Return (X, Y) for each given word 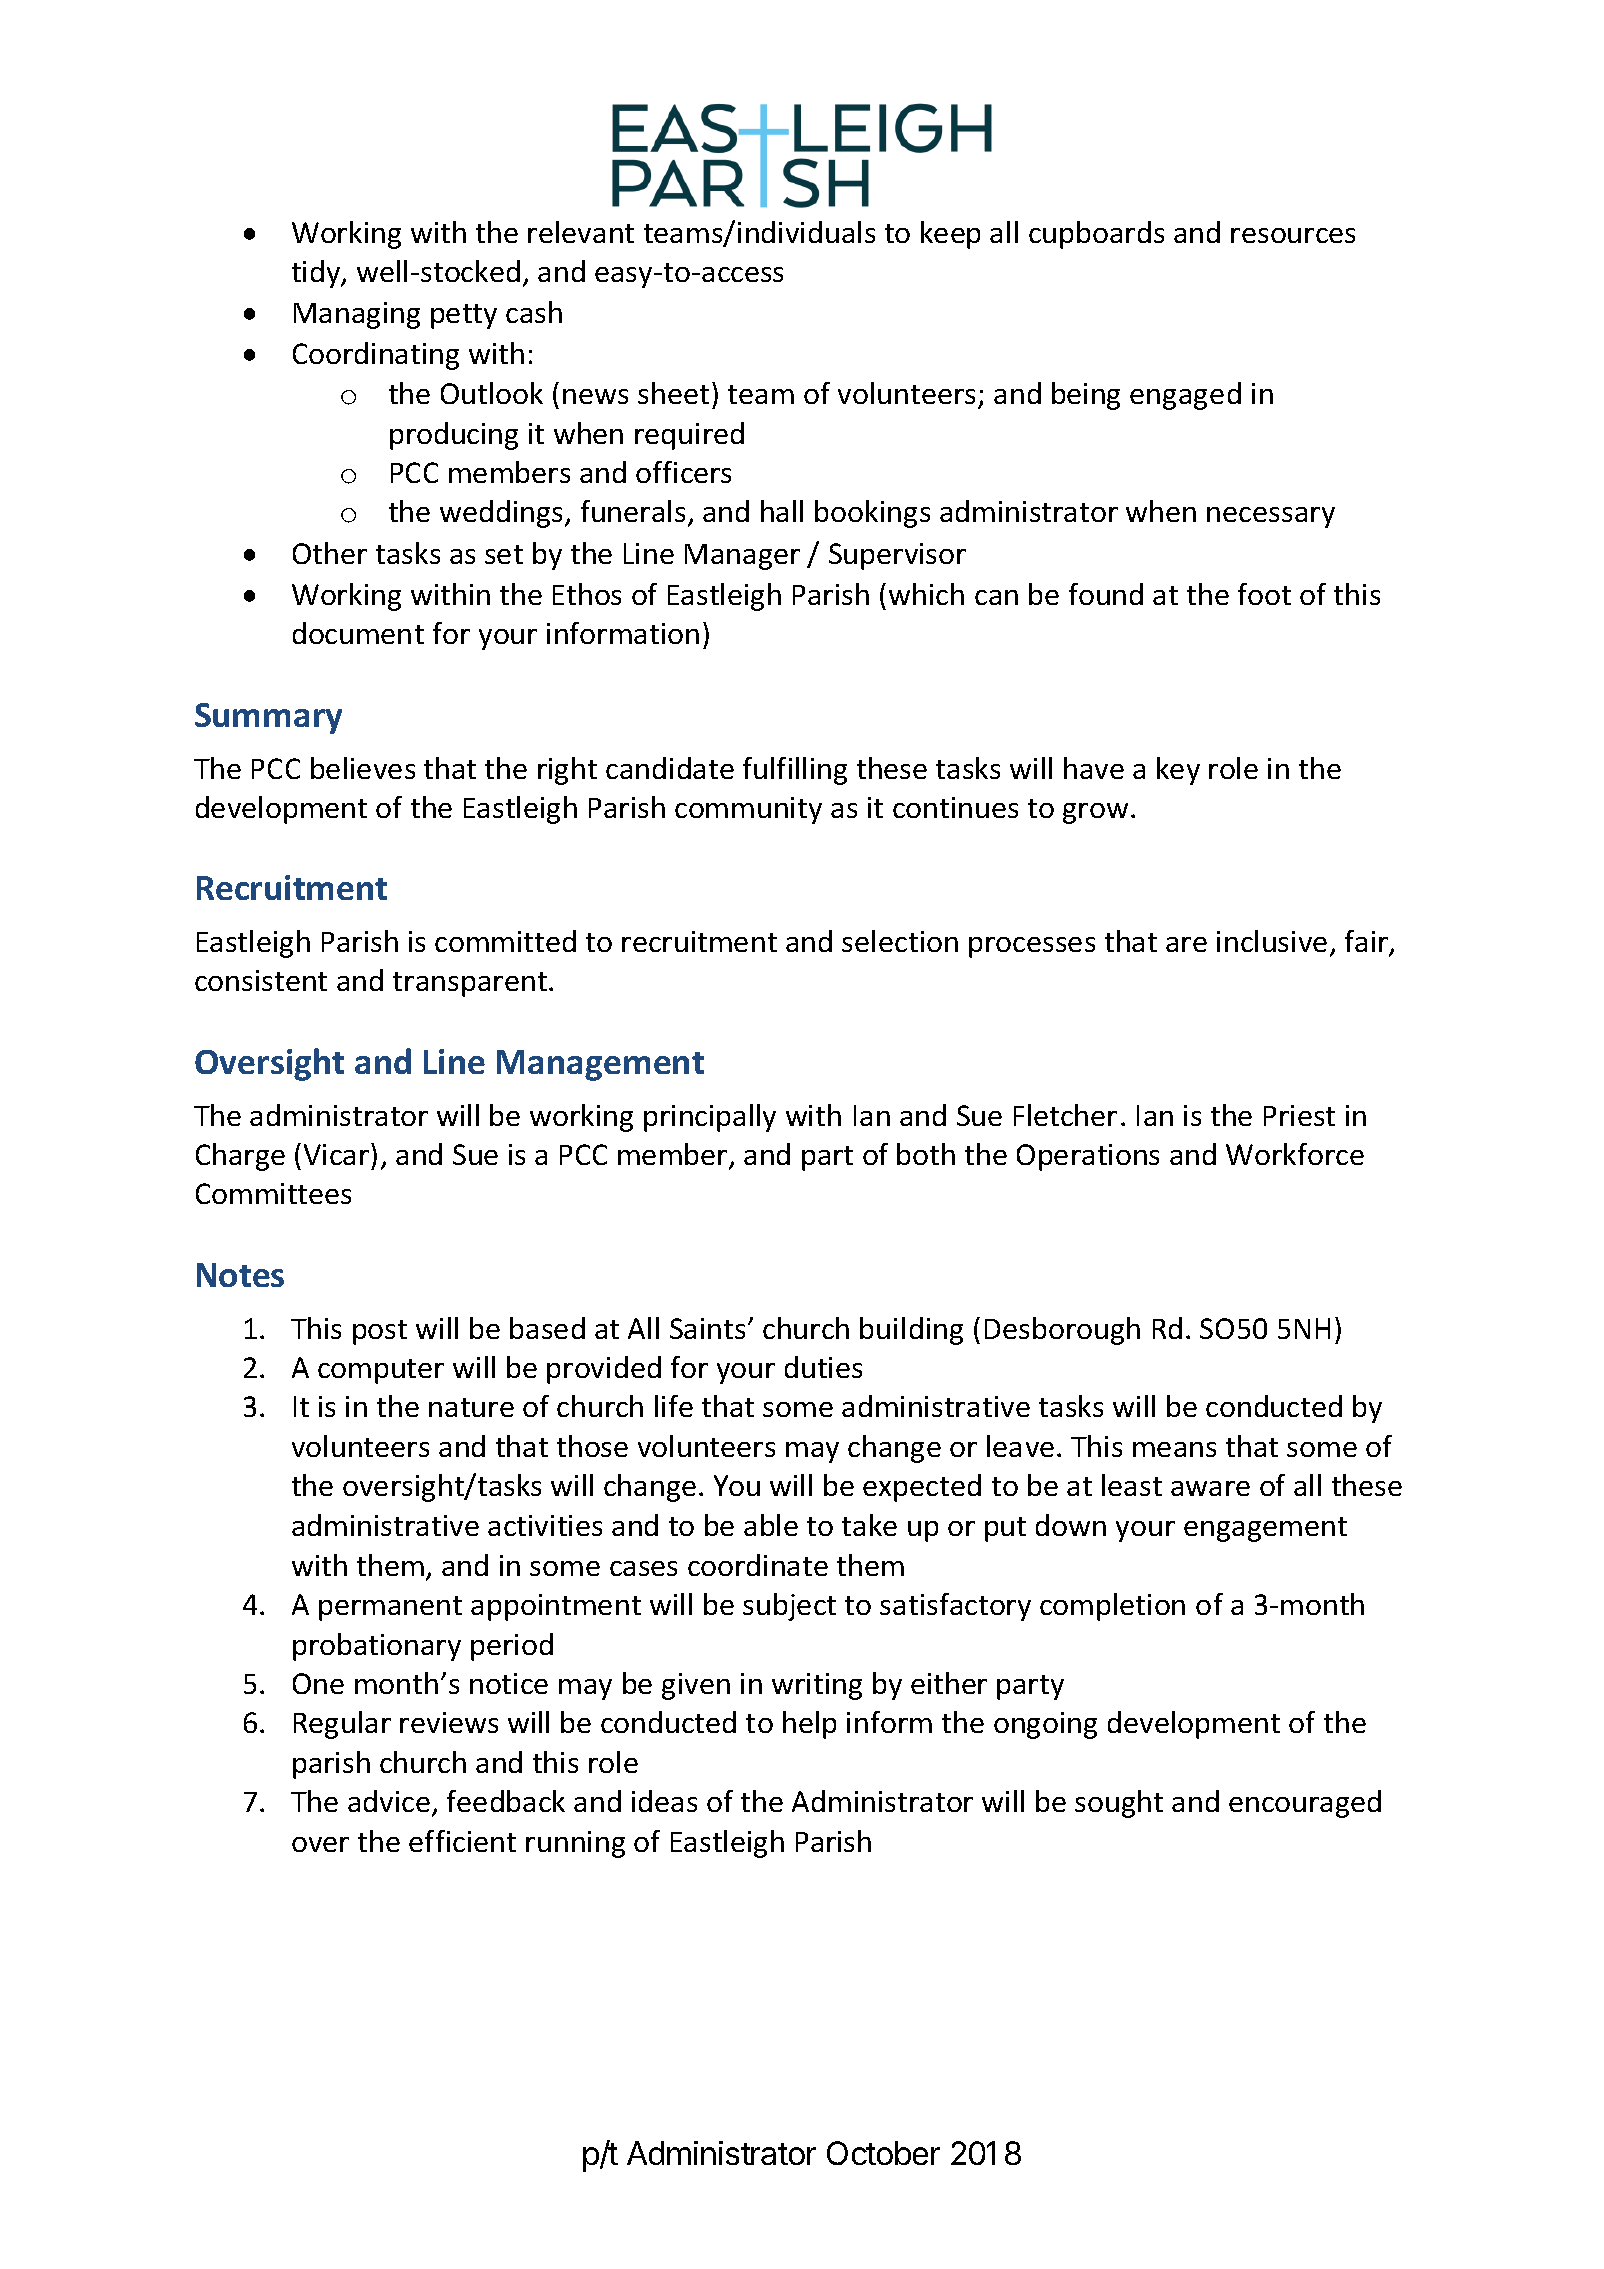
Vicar (338, 1154)
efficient (462, 1841)
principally (710, 1118)
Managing (357, 315)
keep (950, 235)
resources (1293, 235)
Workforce (1295, 1154)
